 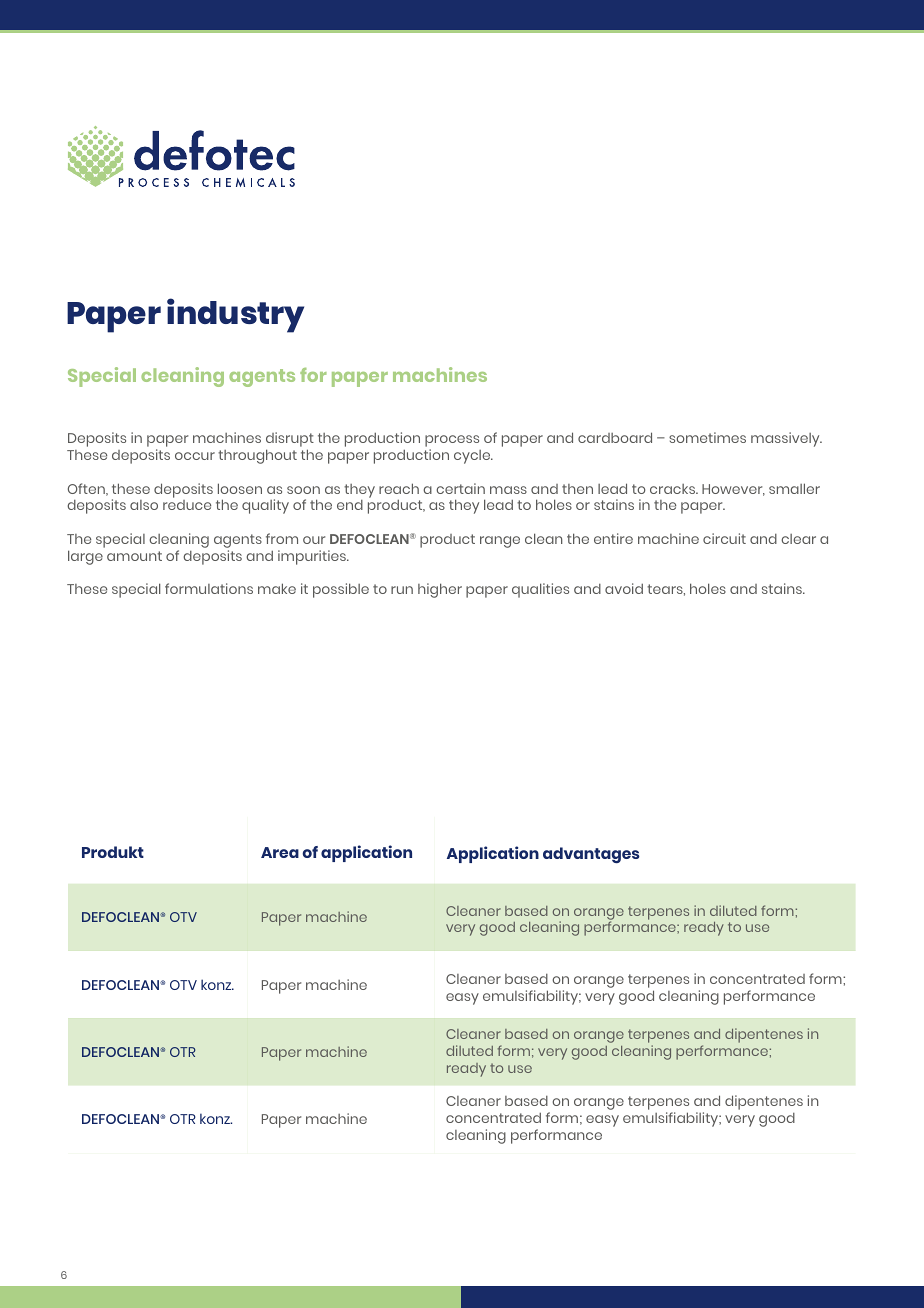 What do you see at coordinates (624, 588) in the screenshot?
I see `avoid` at bounding box center [624, 588].
